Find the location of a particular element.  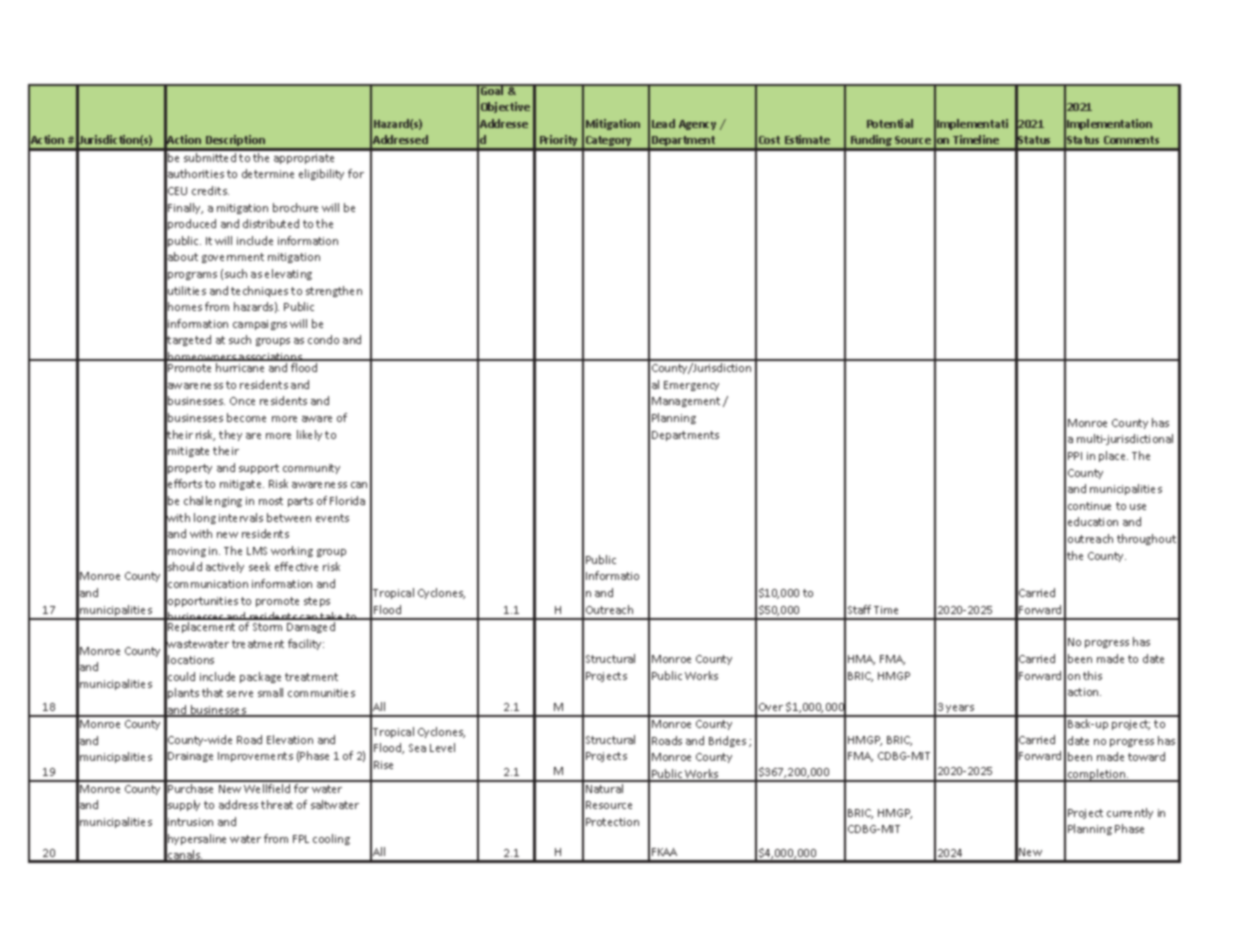

throughout is located at coordinates (1146, 539).
